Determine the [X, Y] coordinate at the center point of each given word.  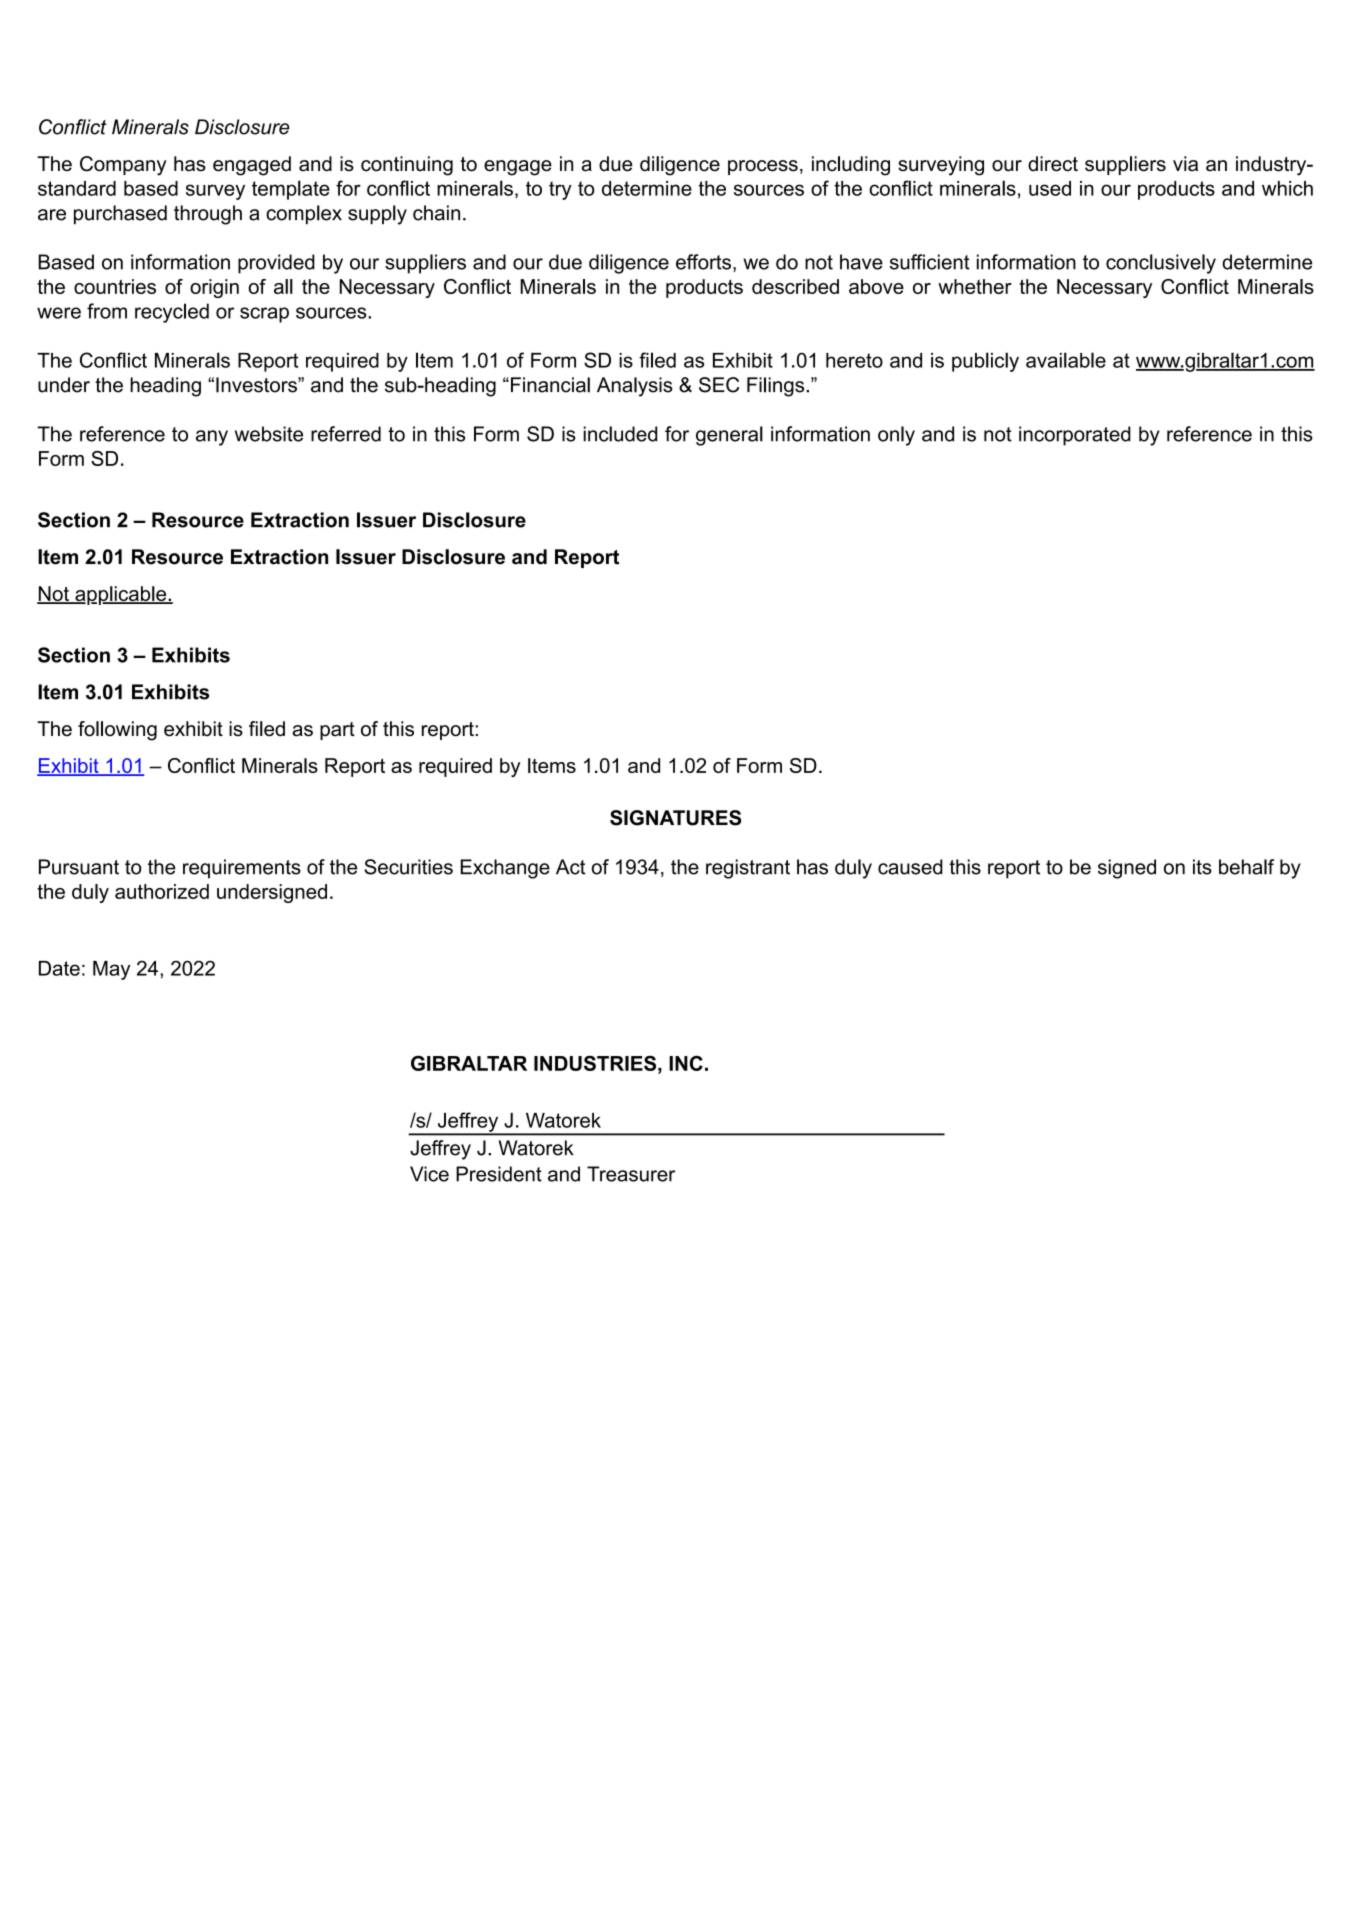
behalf [1246, 867]
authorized [162, 891]
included [620, 434]
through [208, 215]
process [763, 167]
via [1185, 164]
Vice [429, 1174]
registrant [748, 869]
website [269, 434]
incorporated [1075, 436]
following [117, 731]
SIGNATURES [675, 818]
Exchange [505, 869]
